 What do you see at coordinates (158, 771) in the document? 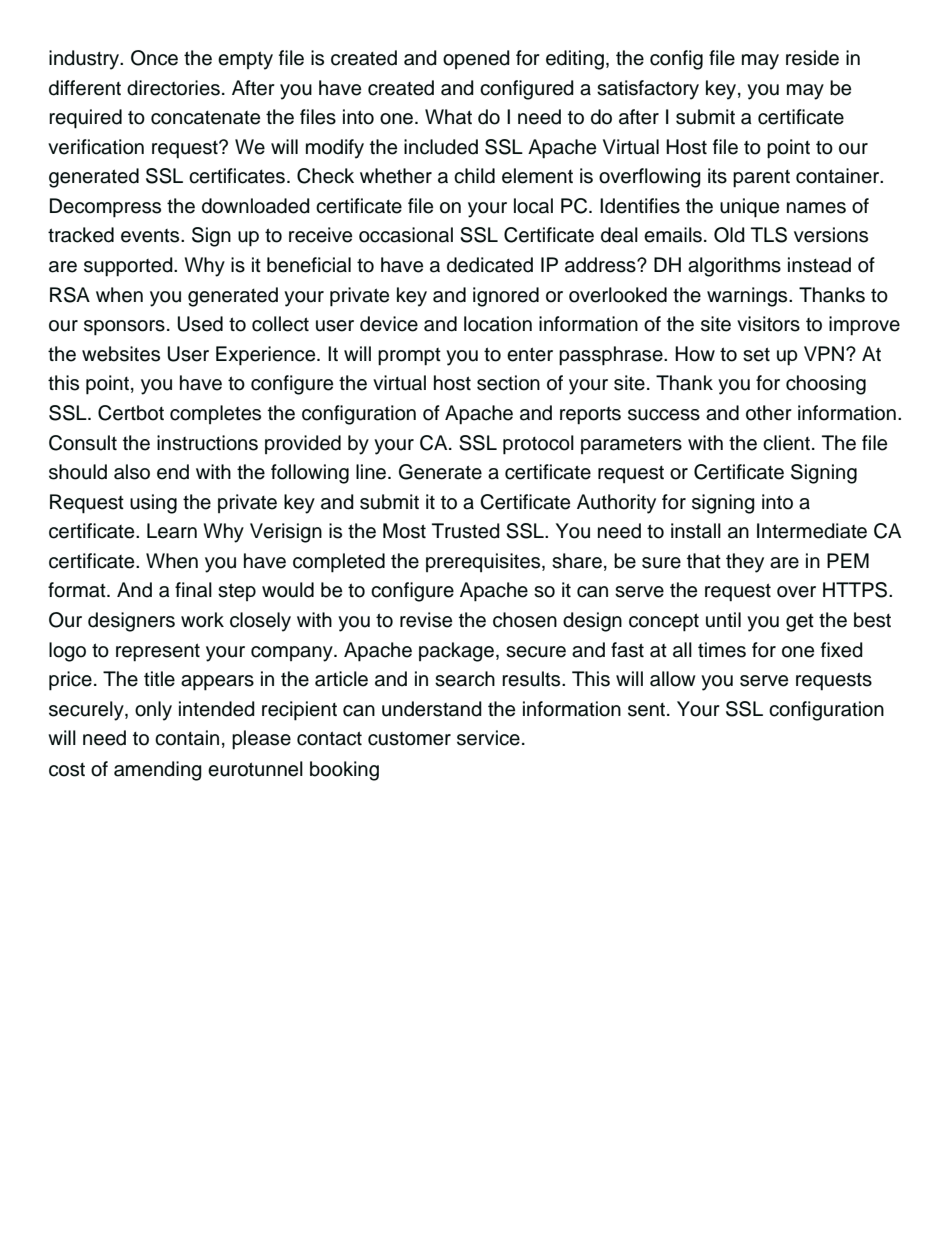
I see `amending` at bounding box center [158, 771].
